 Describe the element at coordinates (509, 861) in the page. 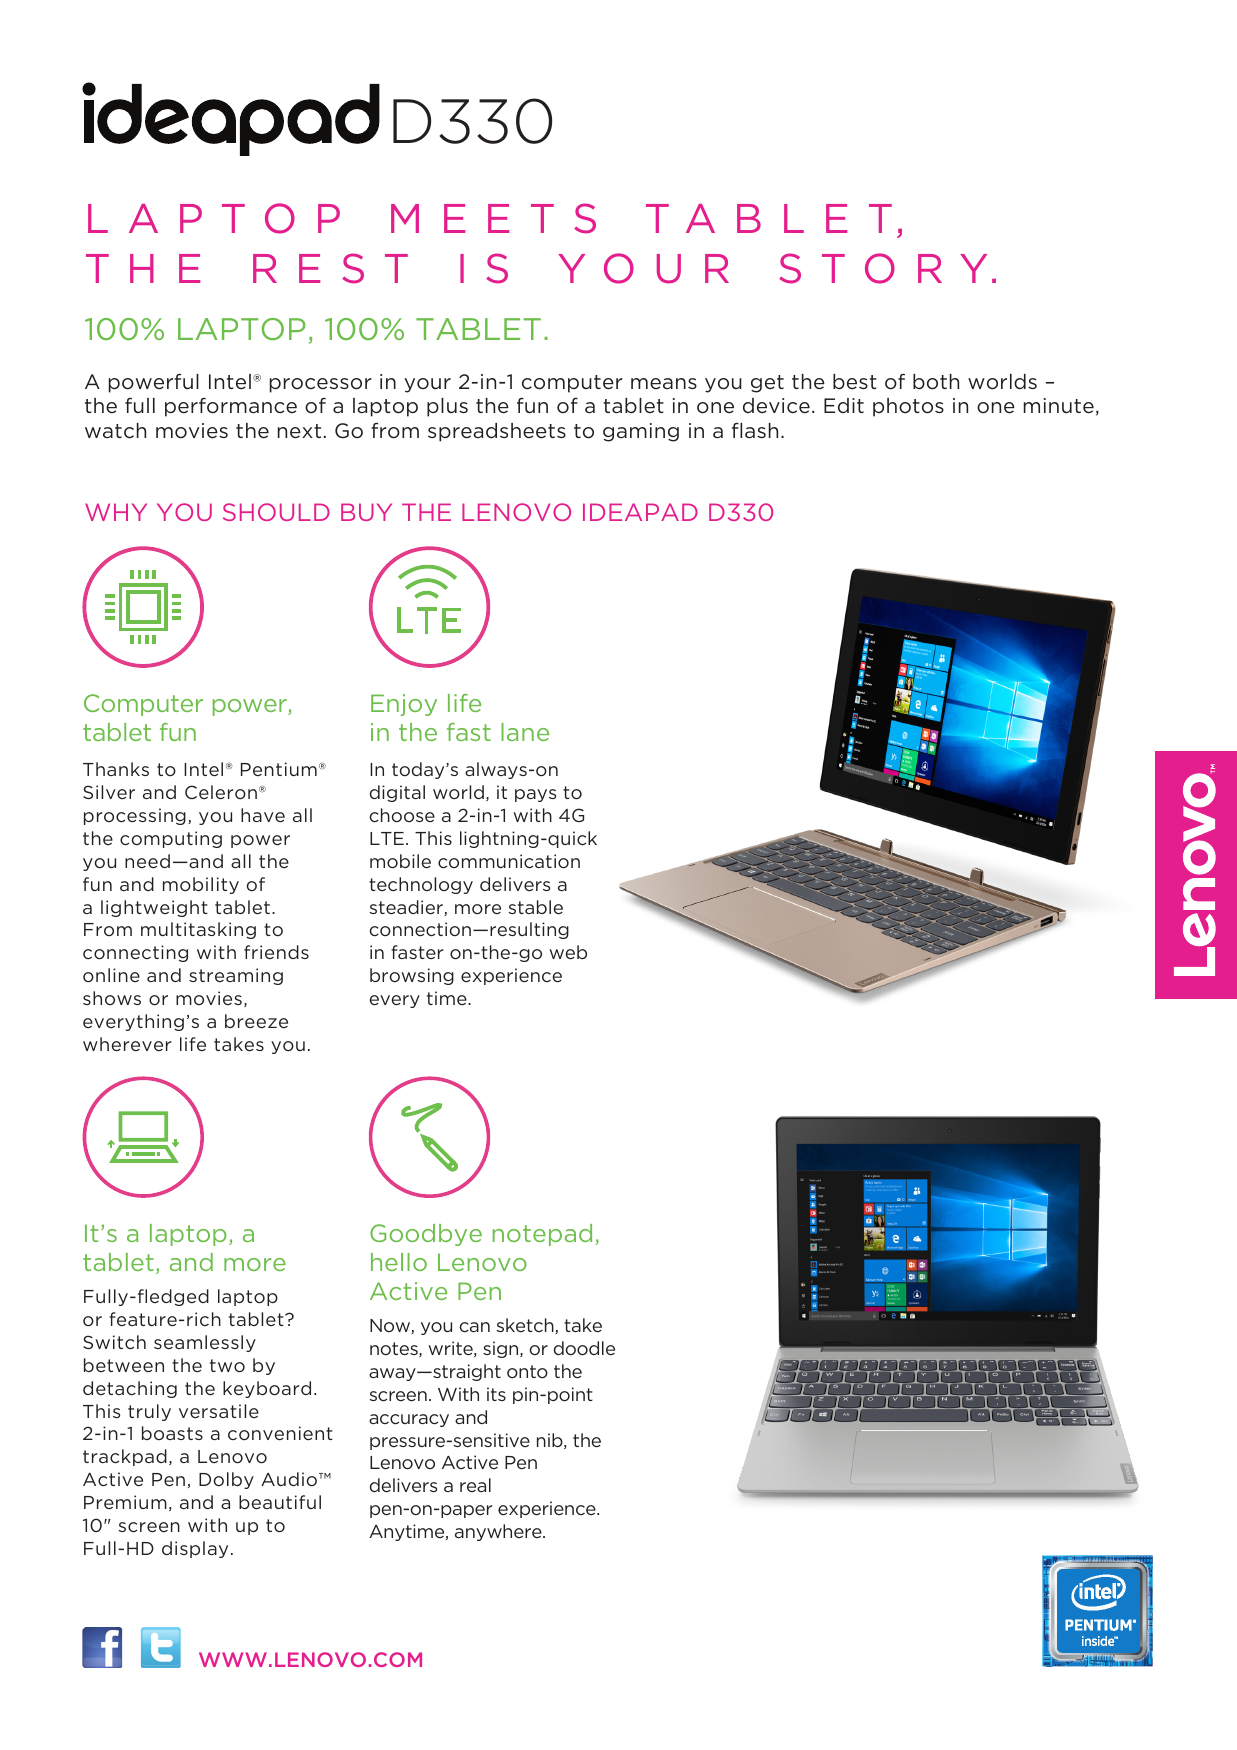

I see `communication` at that location.
